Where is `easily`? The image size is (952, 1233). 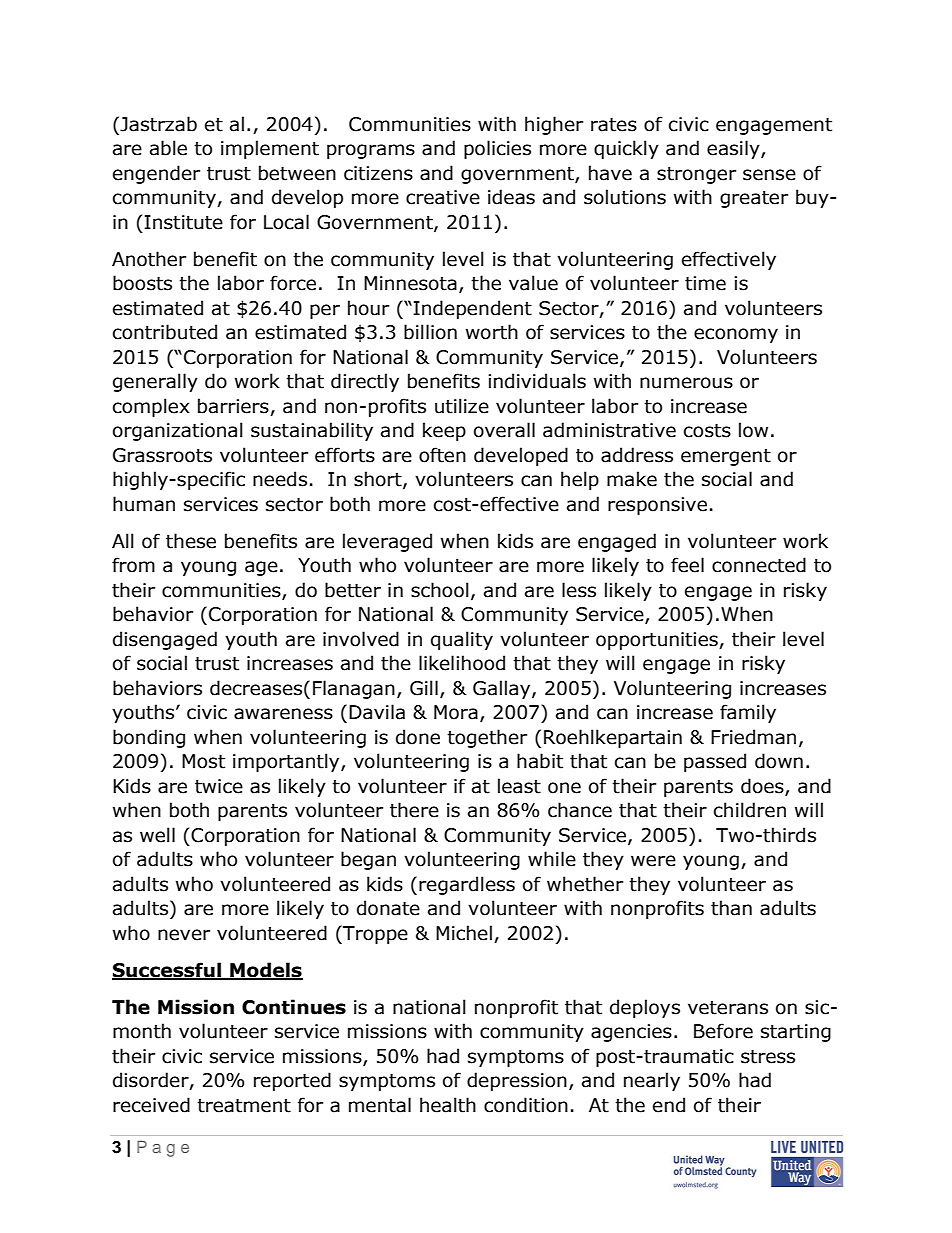
easily is located at coordinates (734, 149).
